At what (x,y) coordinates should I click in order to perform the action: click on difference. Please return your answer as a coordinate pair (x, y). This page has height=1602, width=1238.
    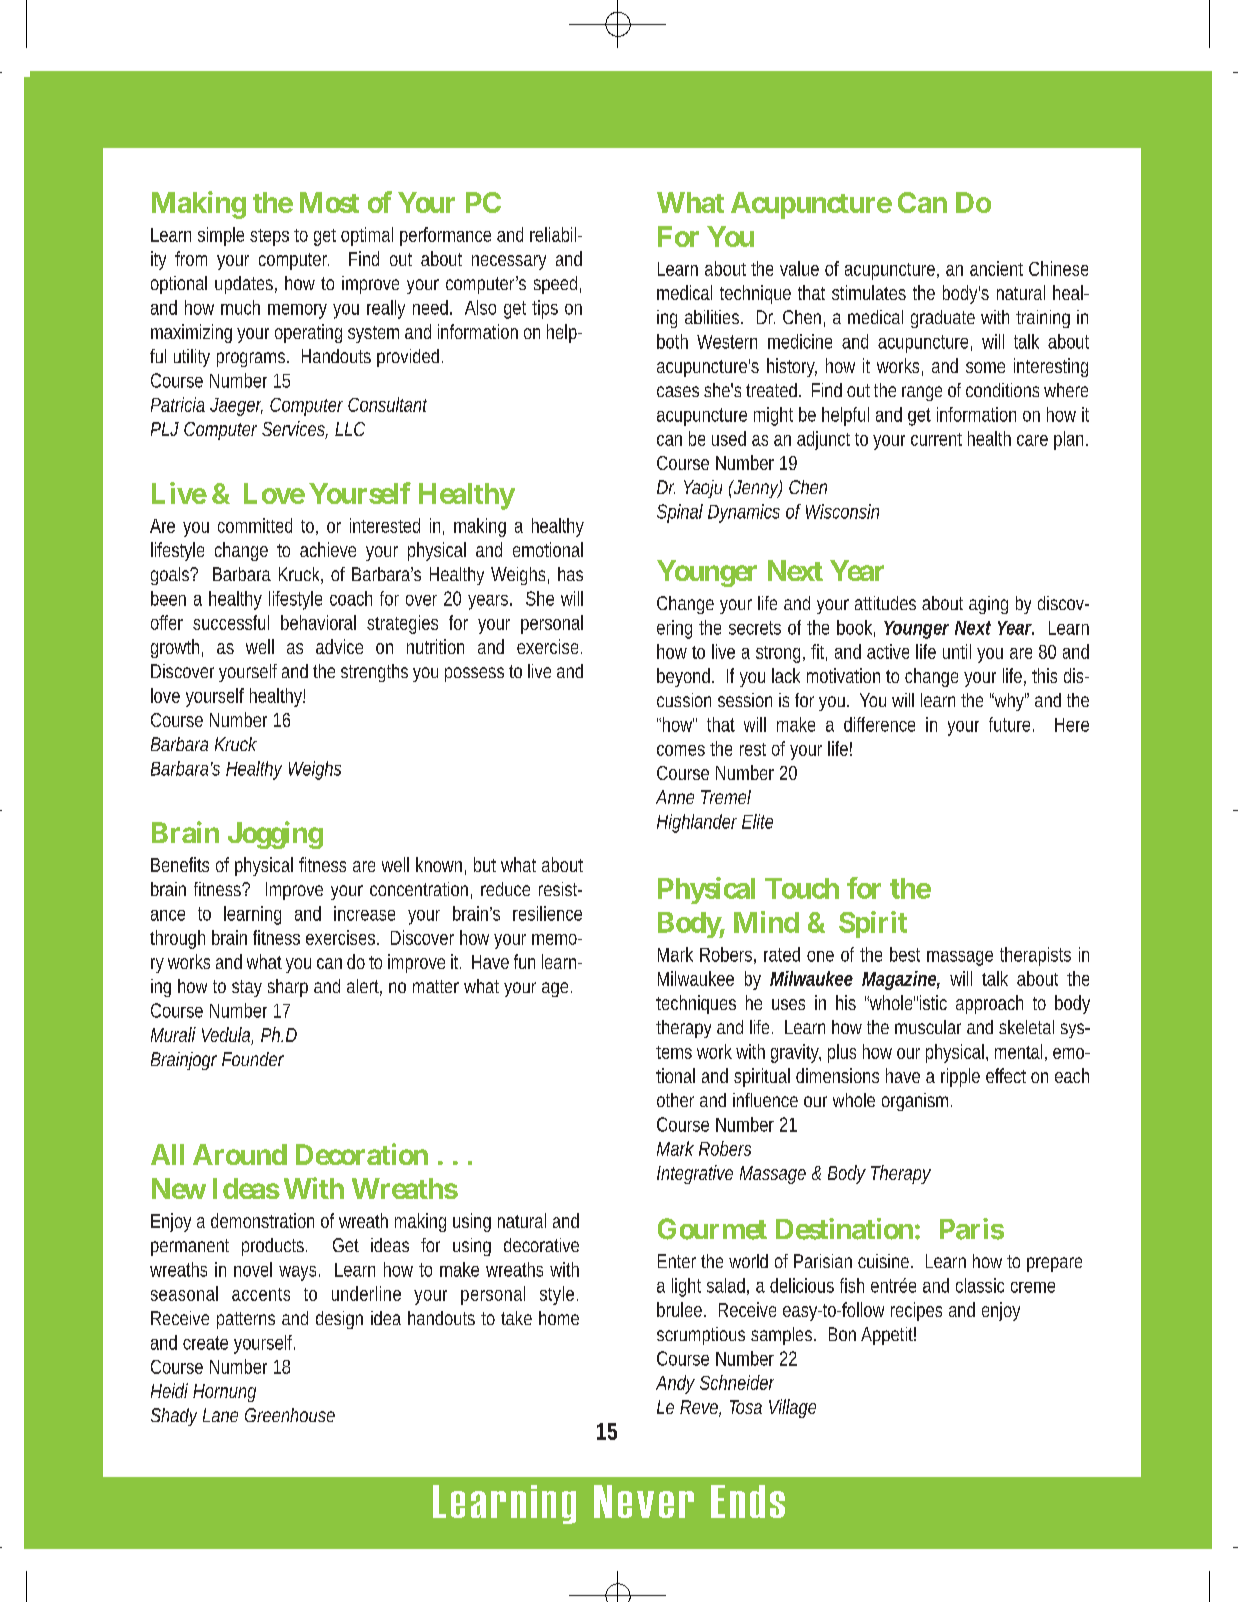
    Looking at the image, I should click on (879, 724).
